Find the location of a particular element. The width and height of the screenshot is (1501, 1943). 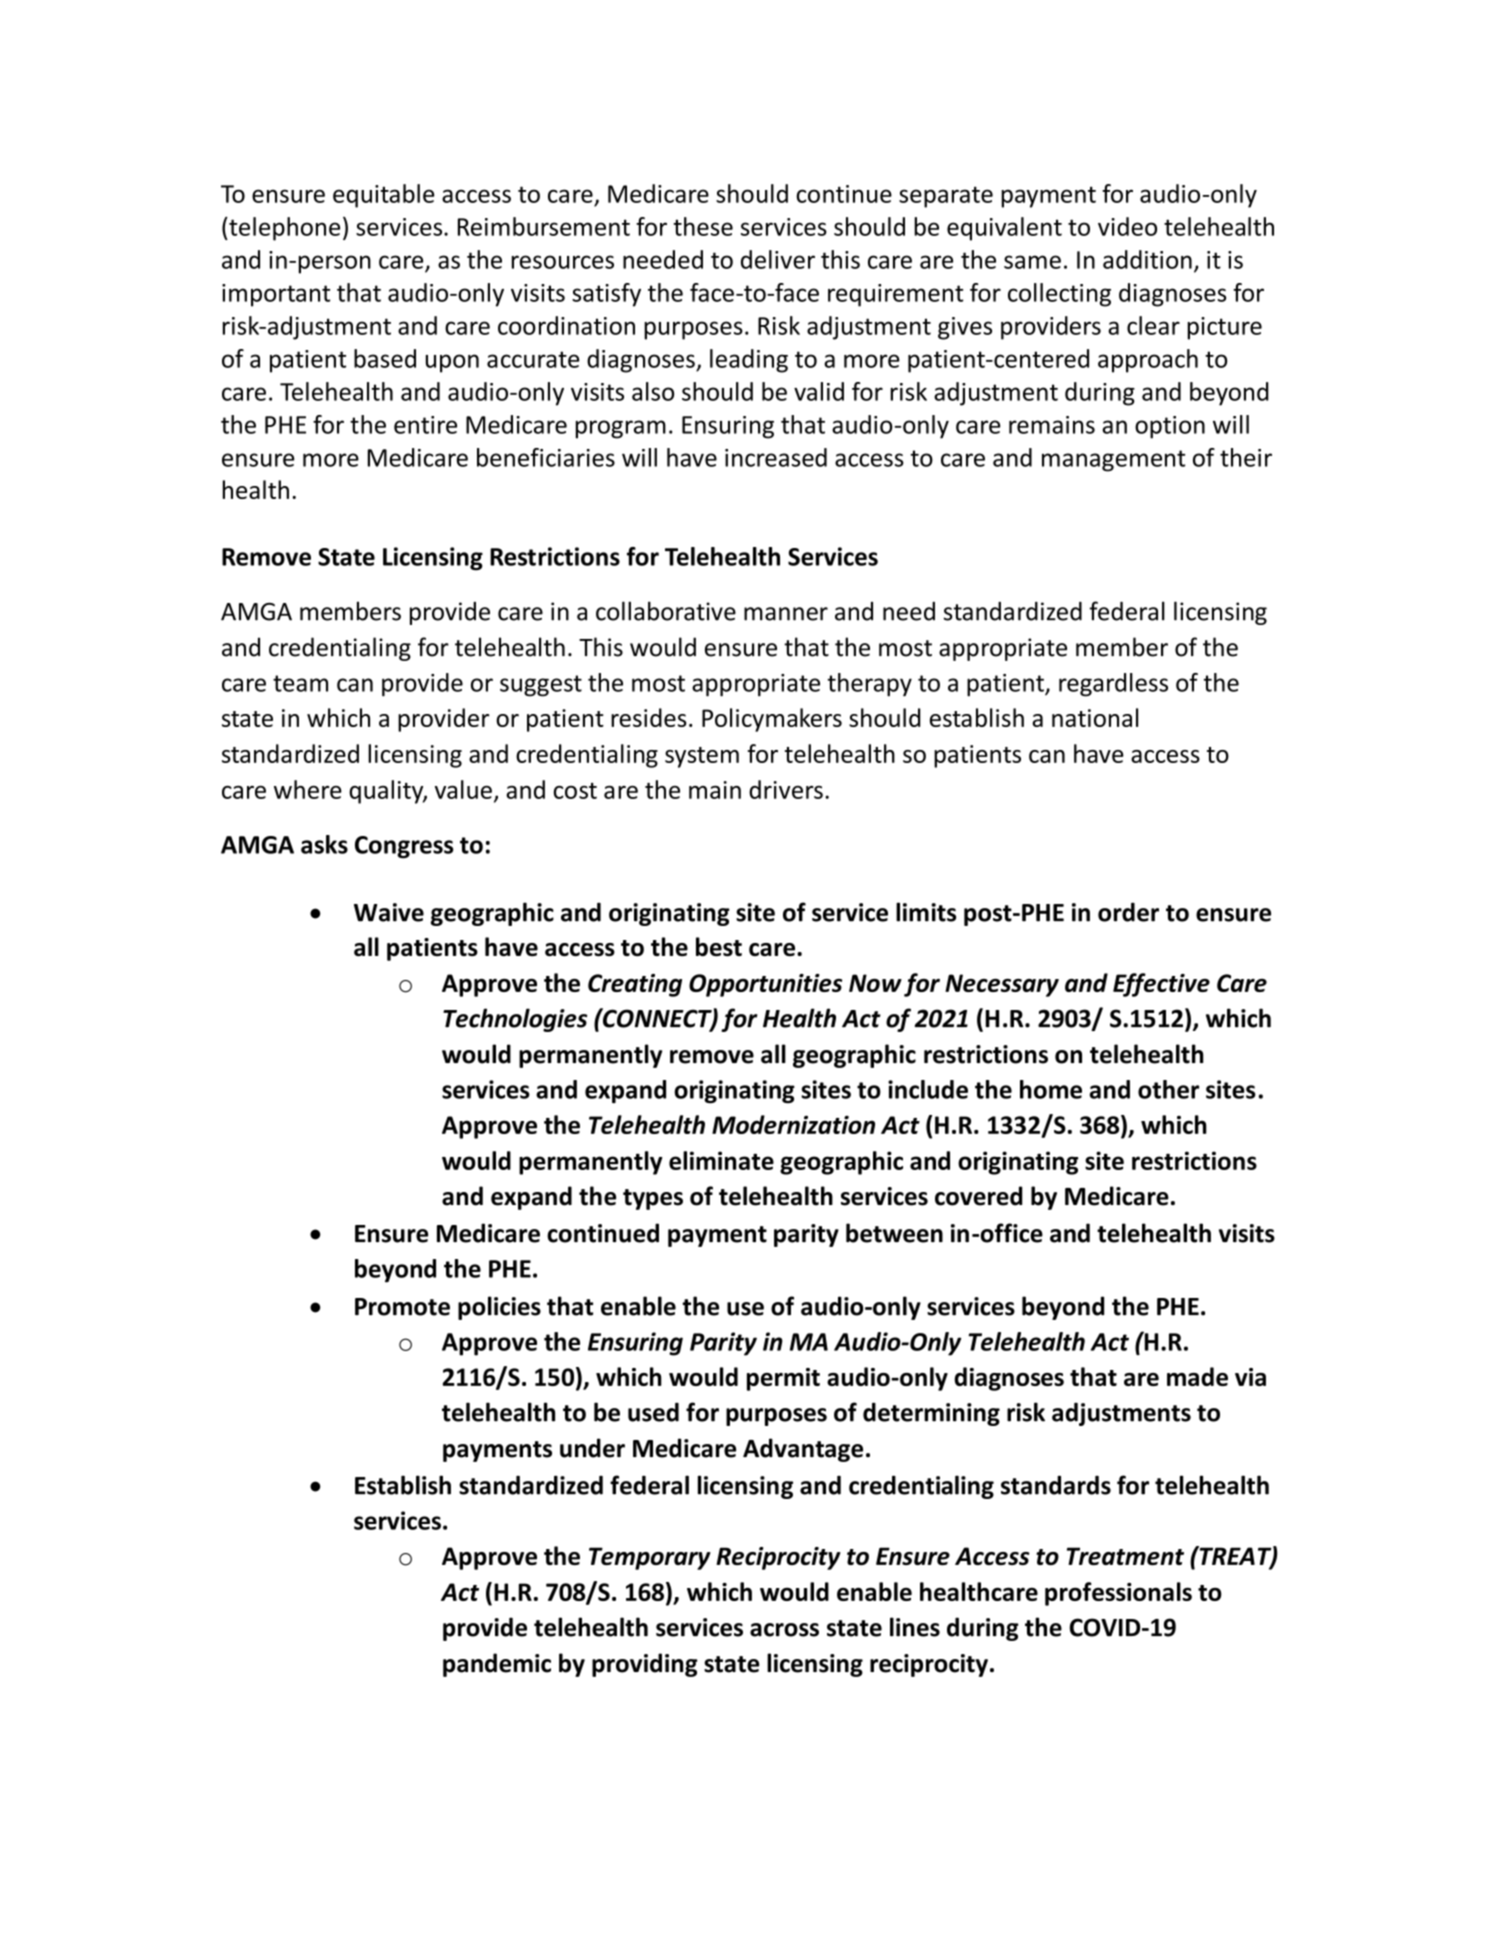

team is located at coordinates (300, 683).
